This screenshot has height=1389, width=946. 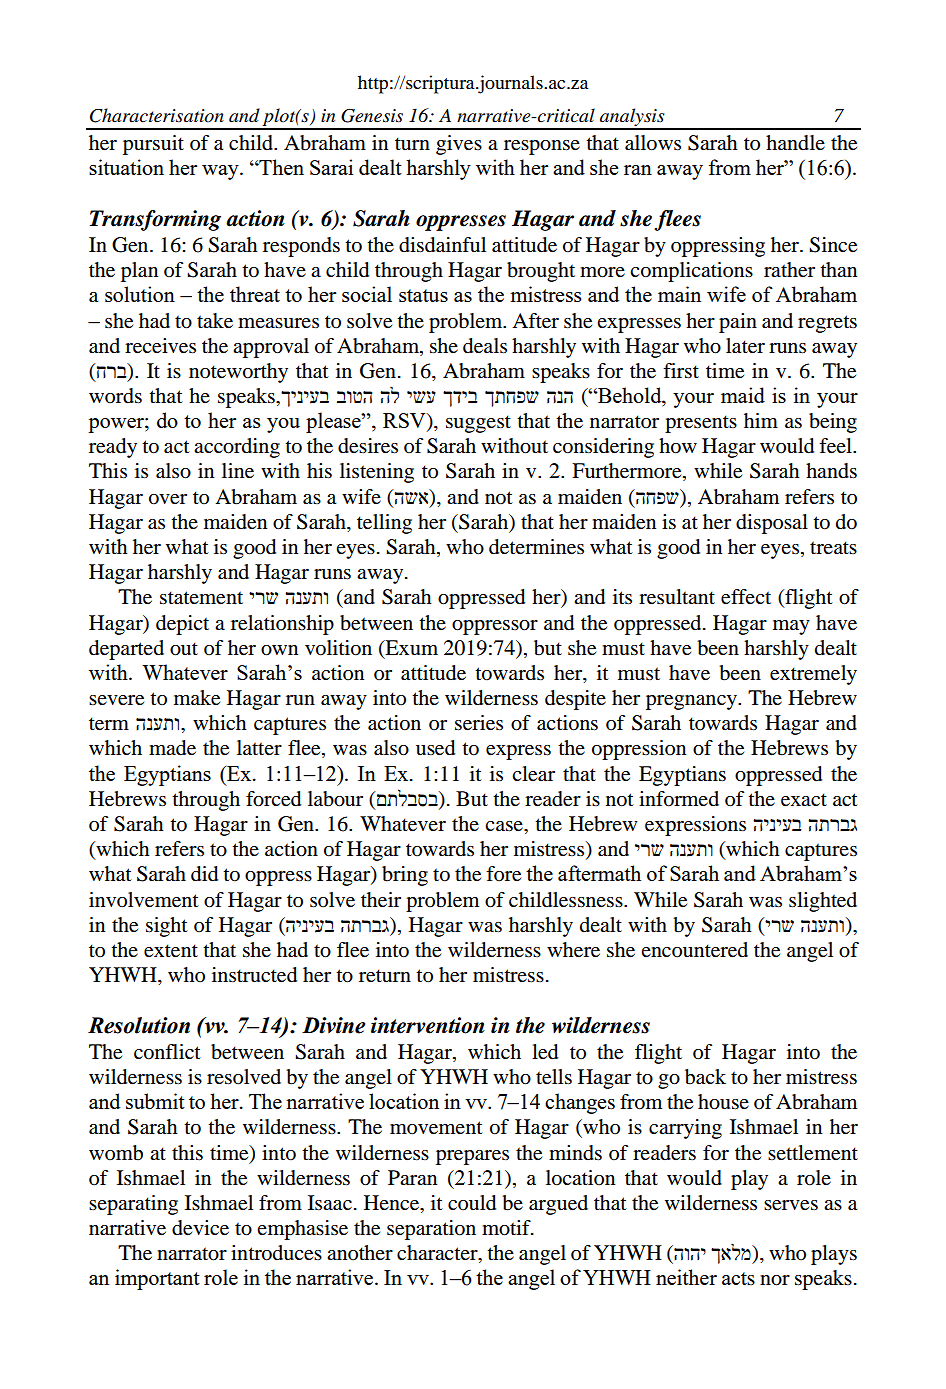 What do you see at coordinates (795, 143) in the screenshot?
I see `handle` at bounding box center [795, 143].
